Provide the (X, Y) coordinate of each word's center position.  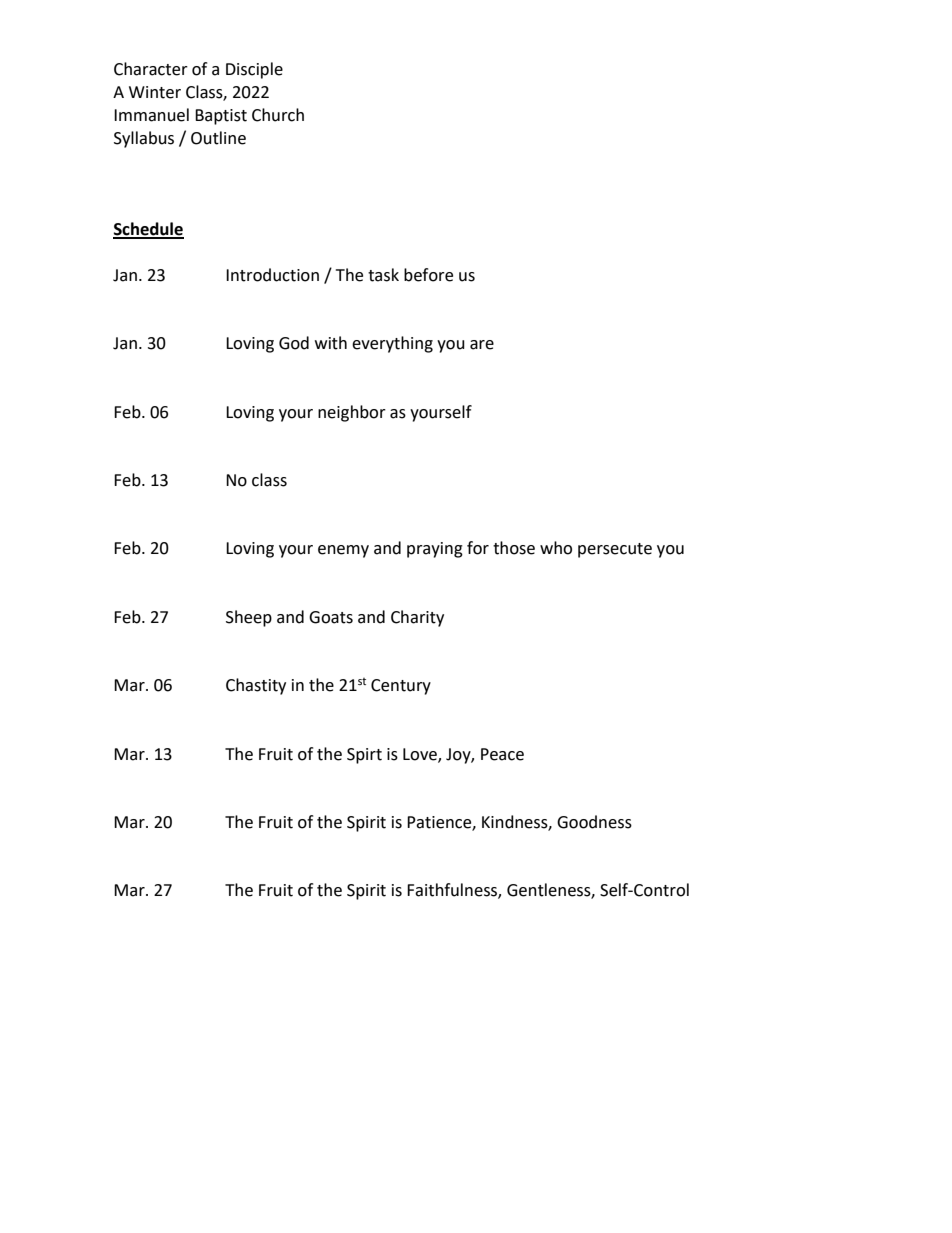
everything (392, 344)
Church (278, 115)
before (428, 275)
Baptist (221, 117)
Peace (502, 754)
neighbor (352, 413)
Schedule (148, 230)
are (482, 345)
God (294, 343)
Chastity (256, 686)
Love (421, 755)
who (556, 548)
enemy (343, 551)
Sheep (249, 618)
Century (401, 687)
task (383, 275)
